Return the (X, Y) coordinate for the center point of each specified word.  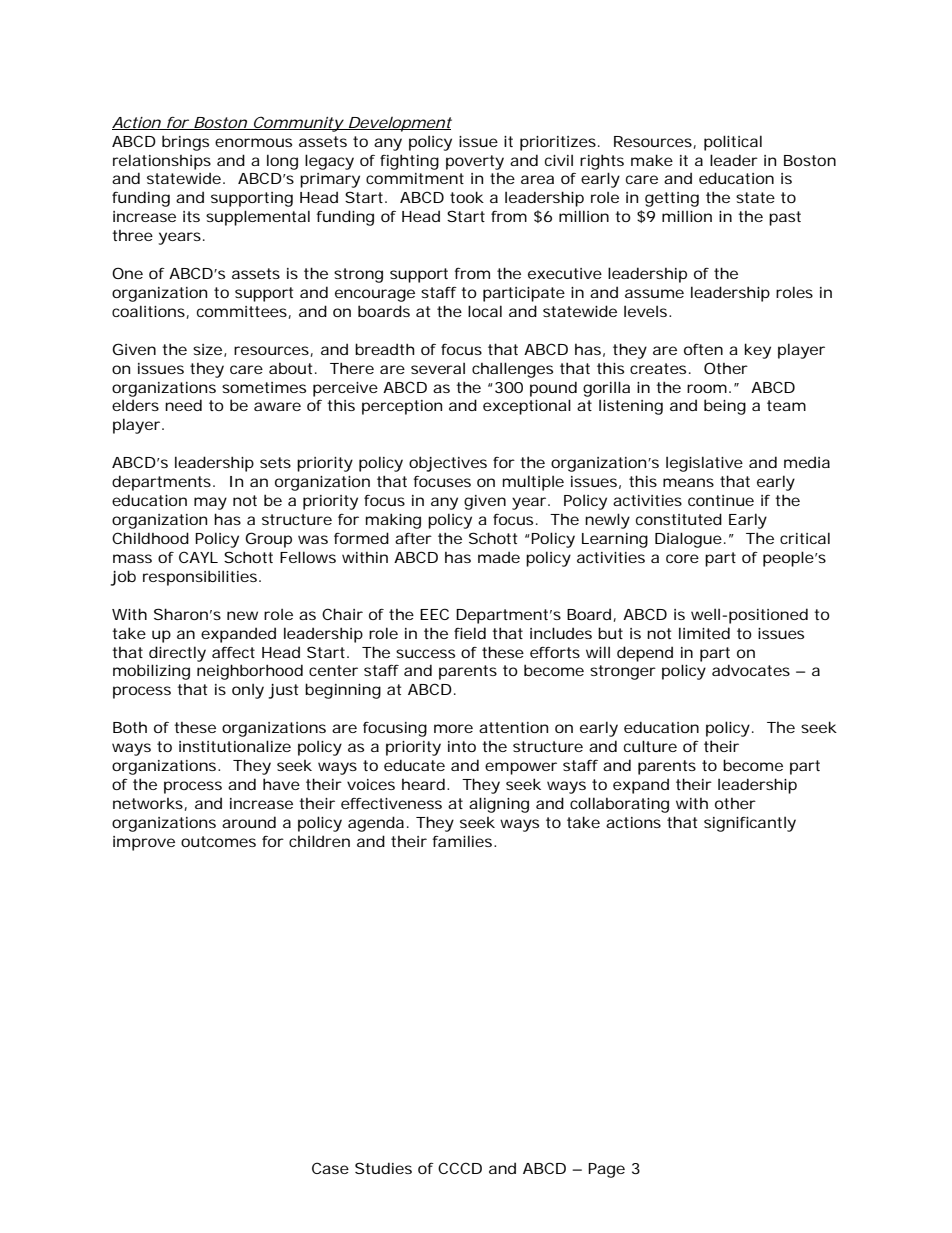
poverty (475, 162)
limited (704, 633)
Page (606, 1170)
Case (330, 1168)
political (733, 143)
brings (185, 143)
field (470, 633)
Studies (383, 1168)
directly (177, 654)
